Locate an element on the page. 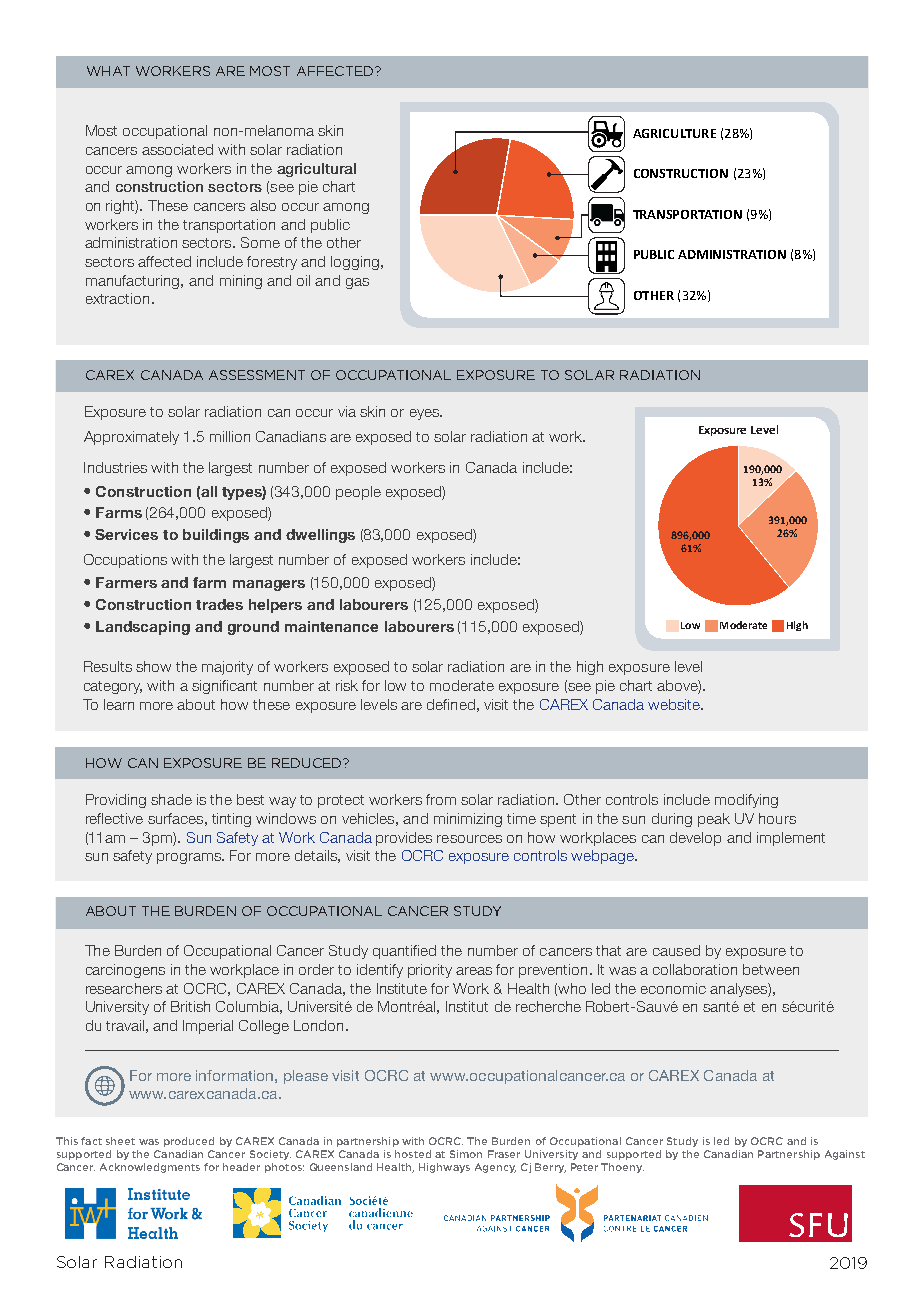 The width and height of the image is (924, 1308). defined is located at coordinates (451, 704).
